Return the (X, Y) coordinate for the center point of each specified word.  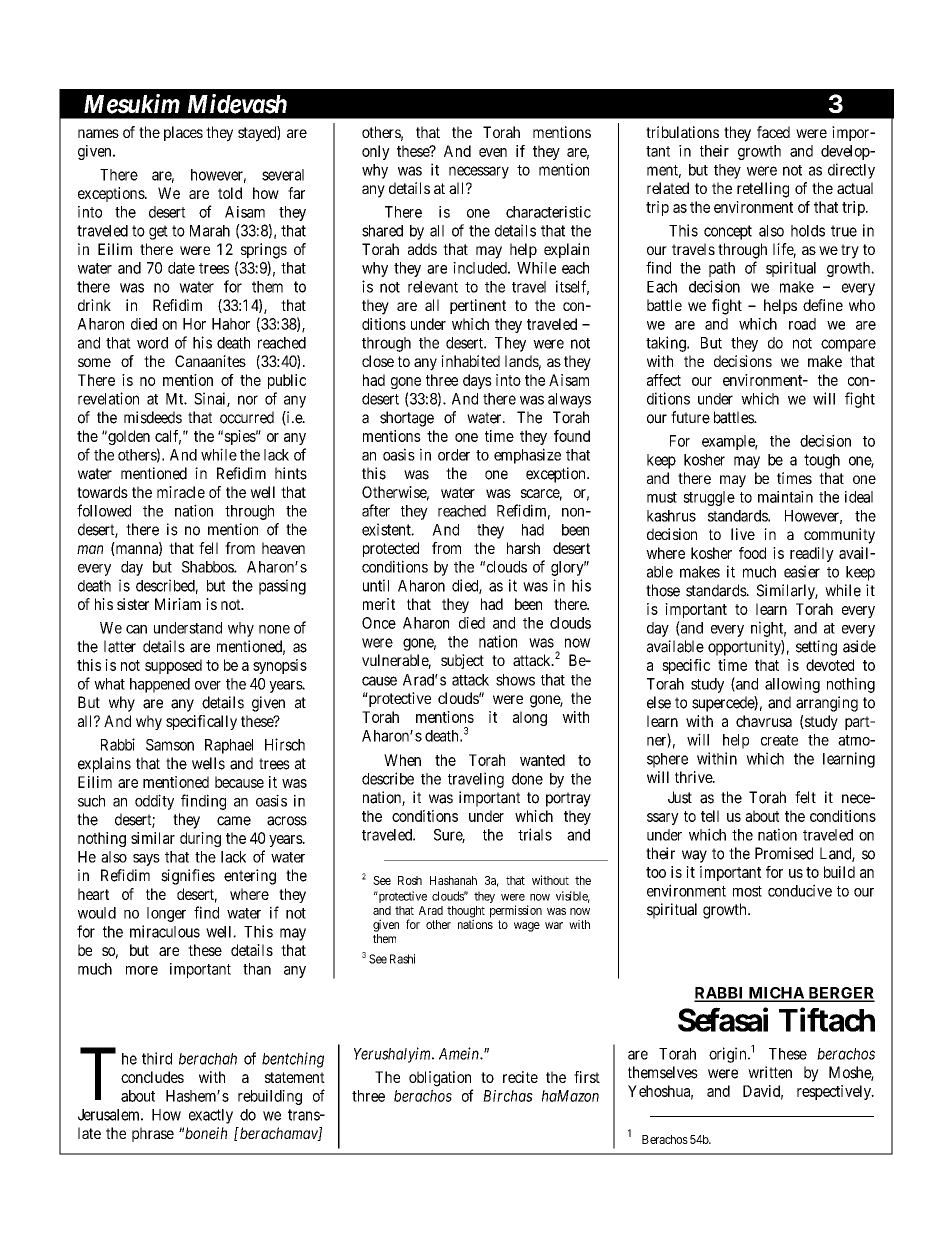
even (493, 152)
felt (805, 797)
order (454, 455)
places (183, 133)
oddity (154, 802)
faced (773, 132)
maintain (785, 497)
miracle (181, 492)
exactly (211, 1116)
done (527, 779)
